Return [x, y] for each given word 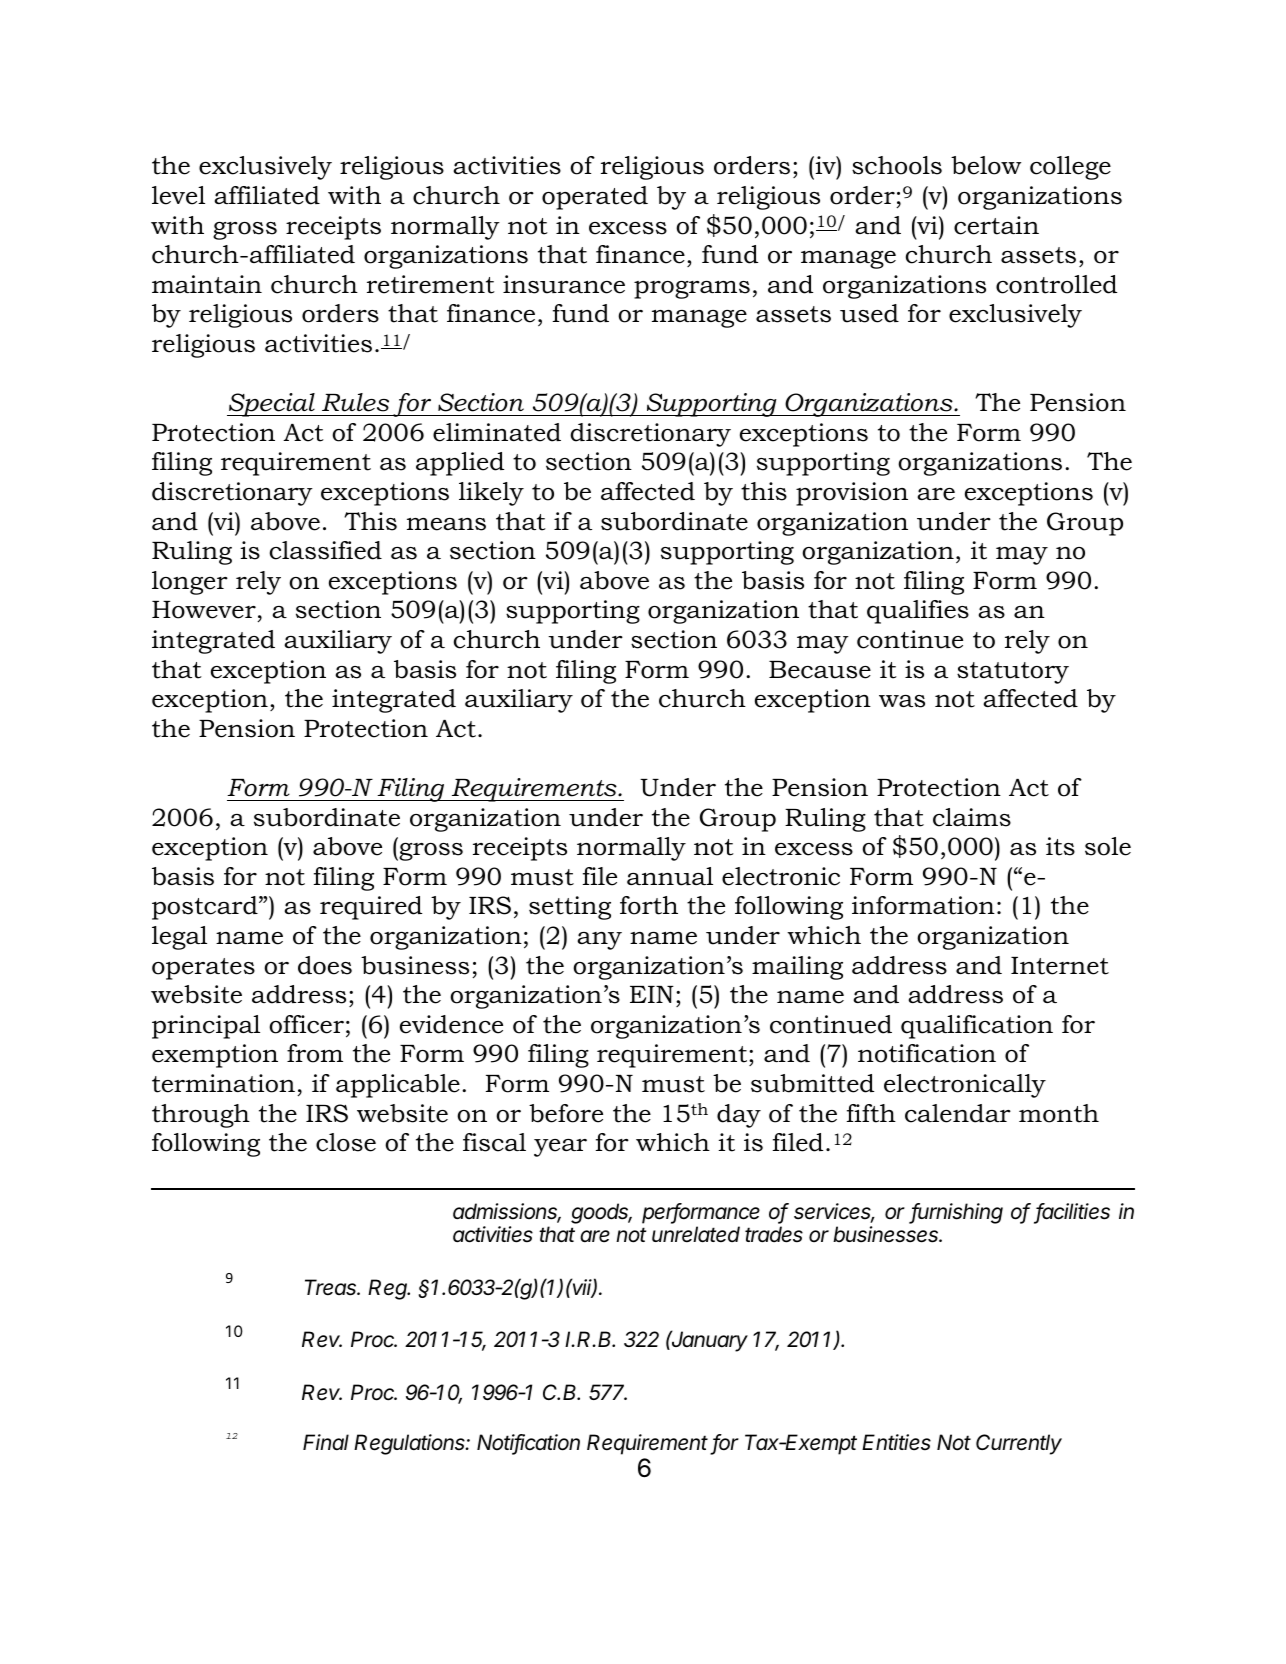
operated [595, 198]
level [178, 195]
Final [326, 1442]
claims [972, 817]
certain [996, 225]
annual [670, 876]
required [371, 908]
